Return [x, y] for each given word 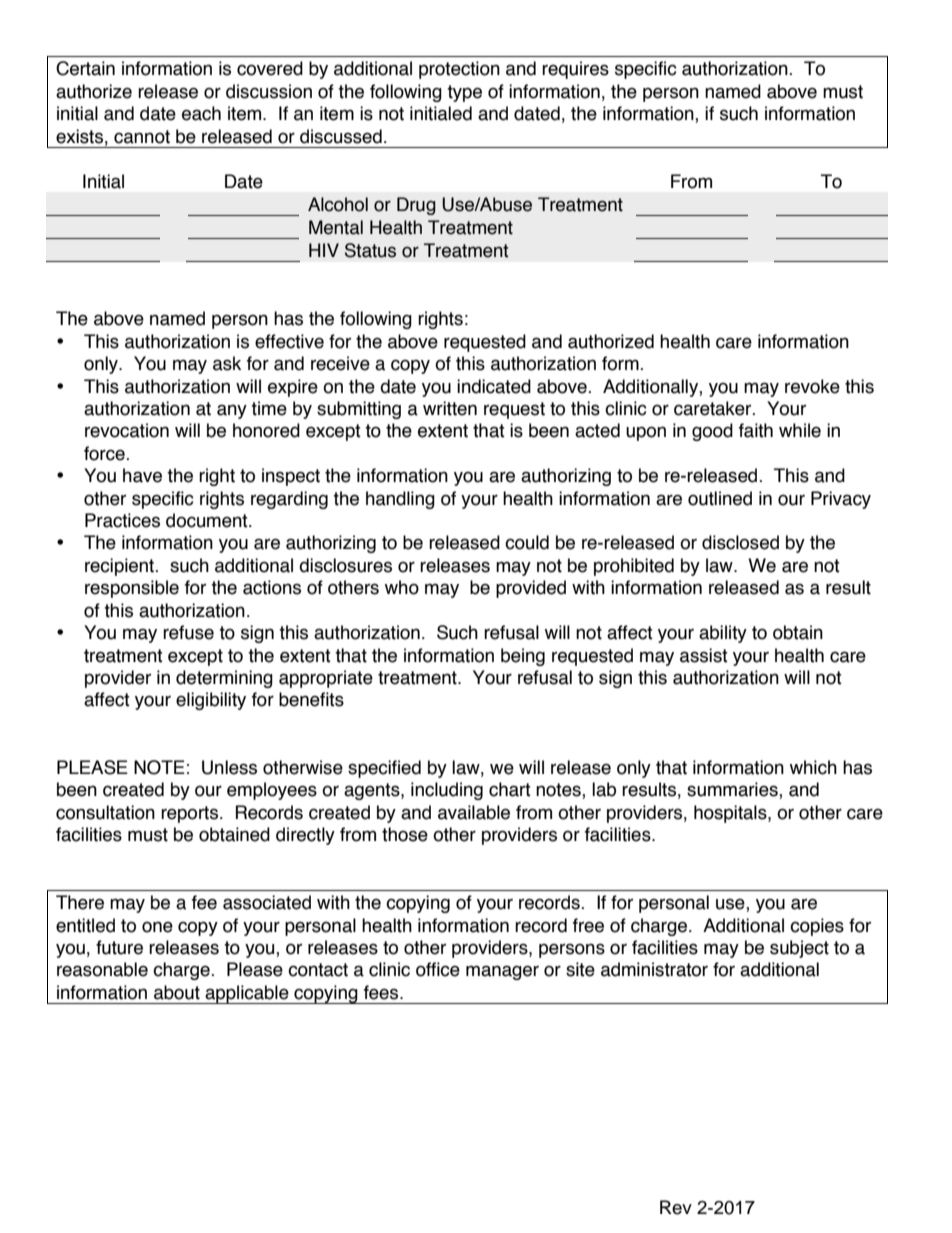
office [438, 969]
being [523, 657]
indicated [494, 386]
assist [704, 655]
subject [799, 949]
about [177, 992]
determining [224, 679]
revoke [812, 386]
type [464, 93]
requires [575, 70]
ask [227, 363]
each [201, 113]
